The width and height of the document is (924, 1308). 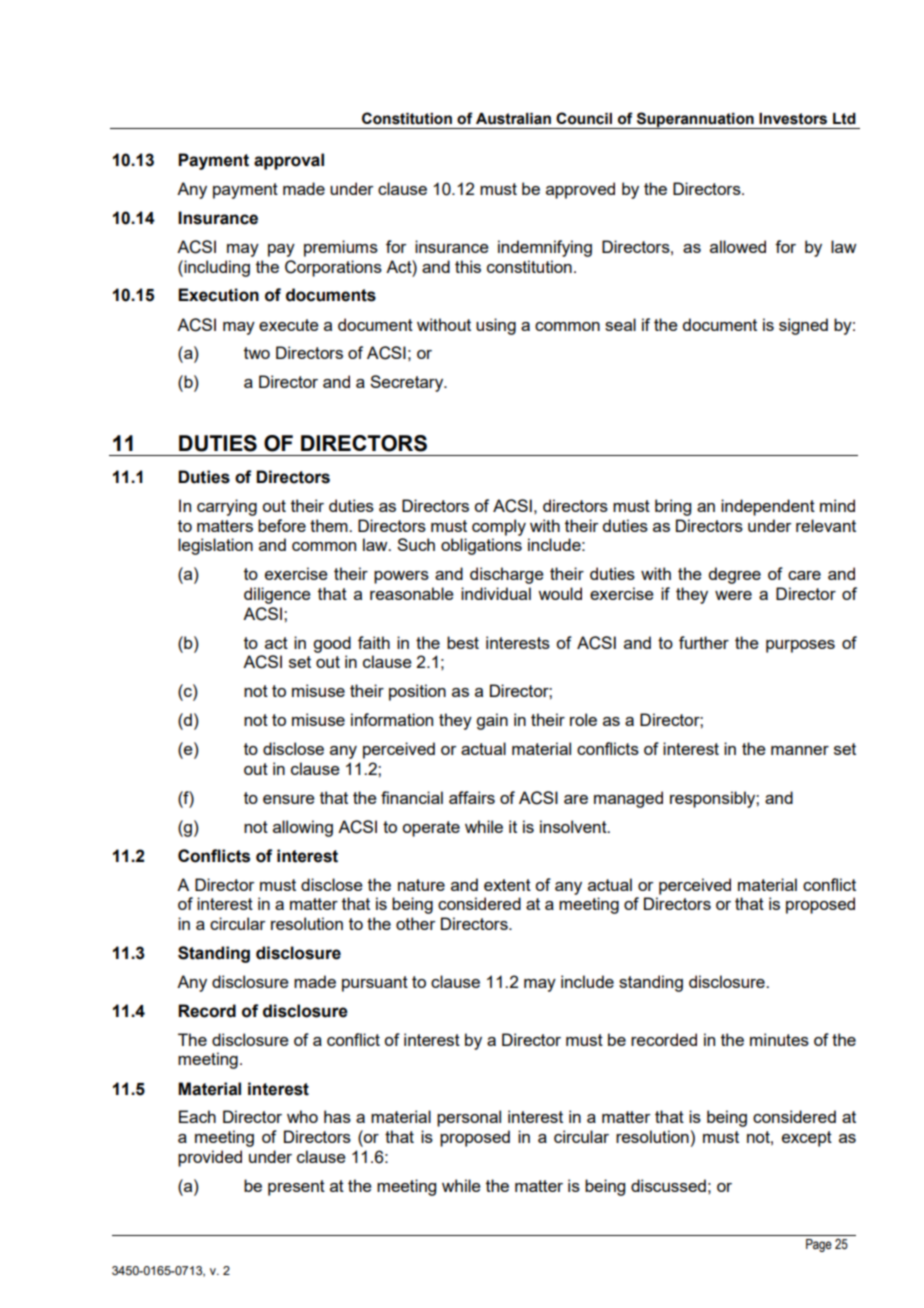 I want to click on good, so click(x=332, y=644).
